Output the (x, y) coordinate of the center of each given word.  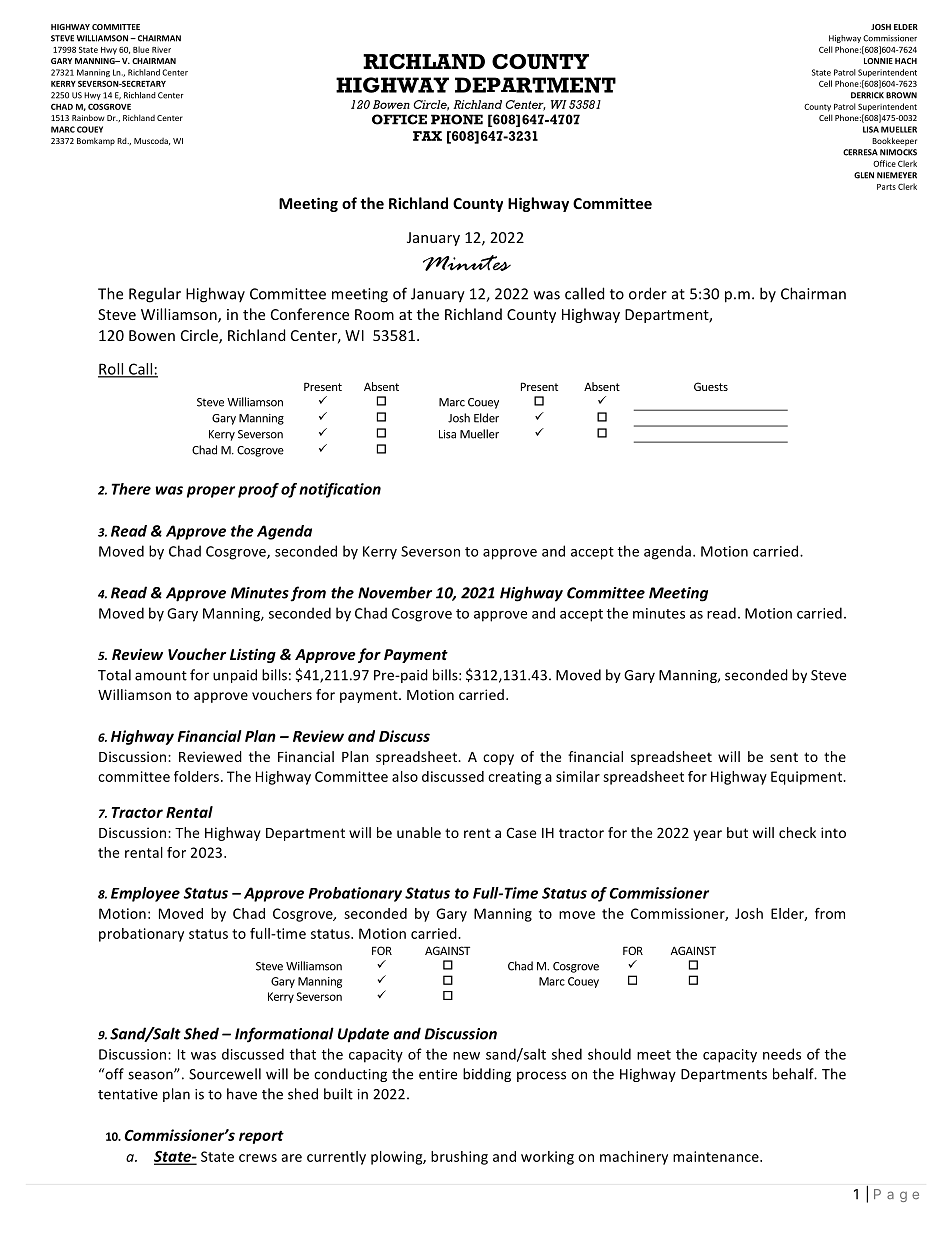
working (547, 1158)
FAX (427, 136)
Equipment (808, 778)
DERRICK (867, 95)
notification (340, 490)
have (242, 1094)
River (161, 50)
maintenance (717, 1156)
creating (514, 778)
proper (211, 492)
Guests (711, 386)
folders (198, 776)
